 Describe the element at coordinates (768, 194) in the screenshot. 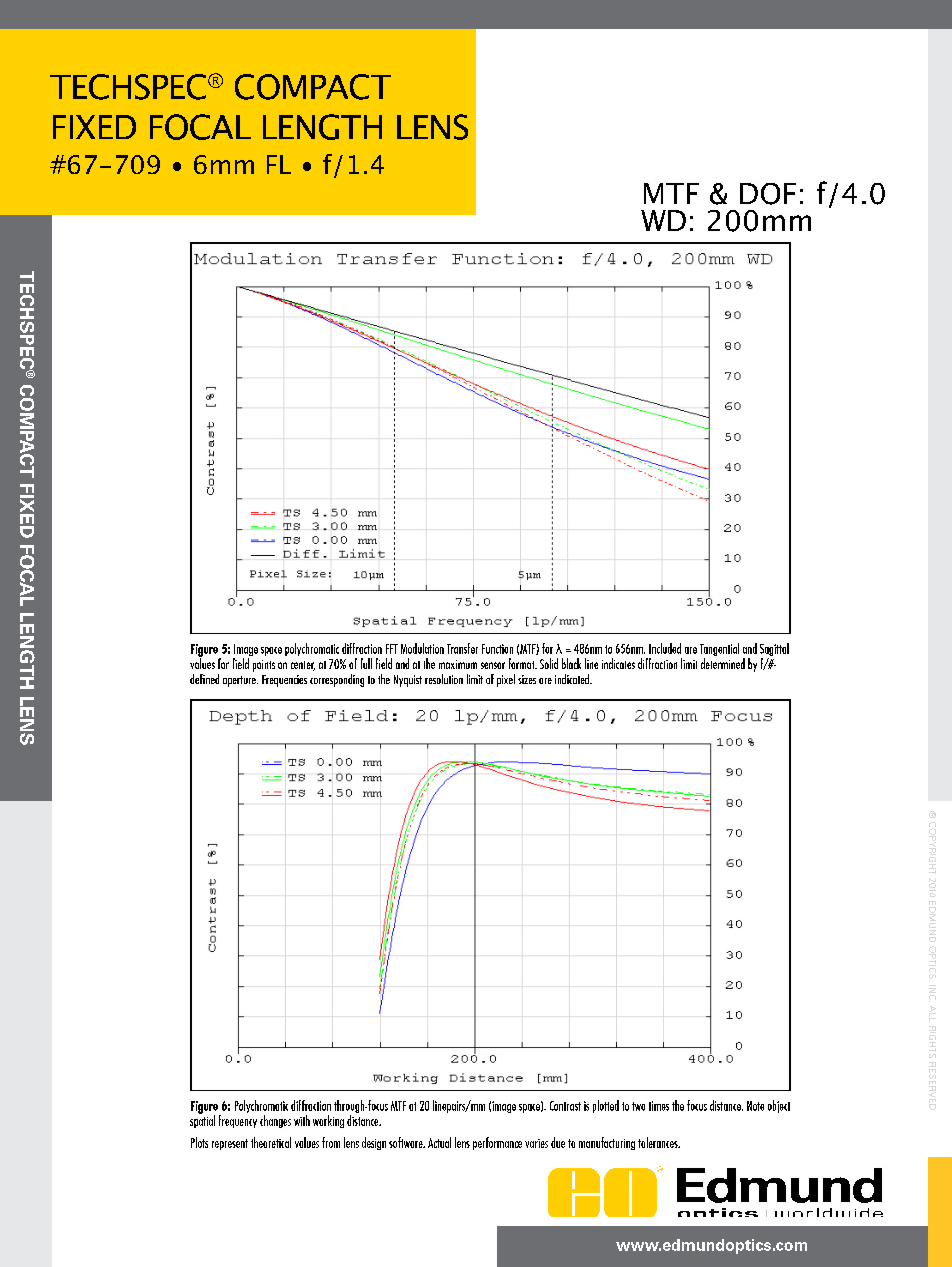

I see `DOF` at that location.
